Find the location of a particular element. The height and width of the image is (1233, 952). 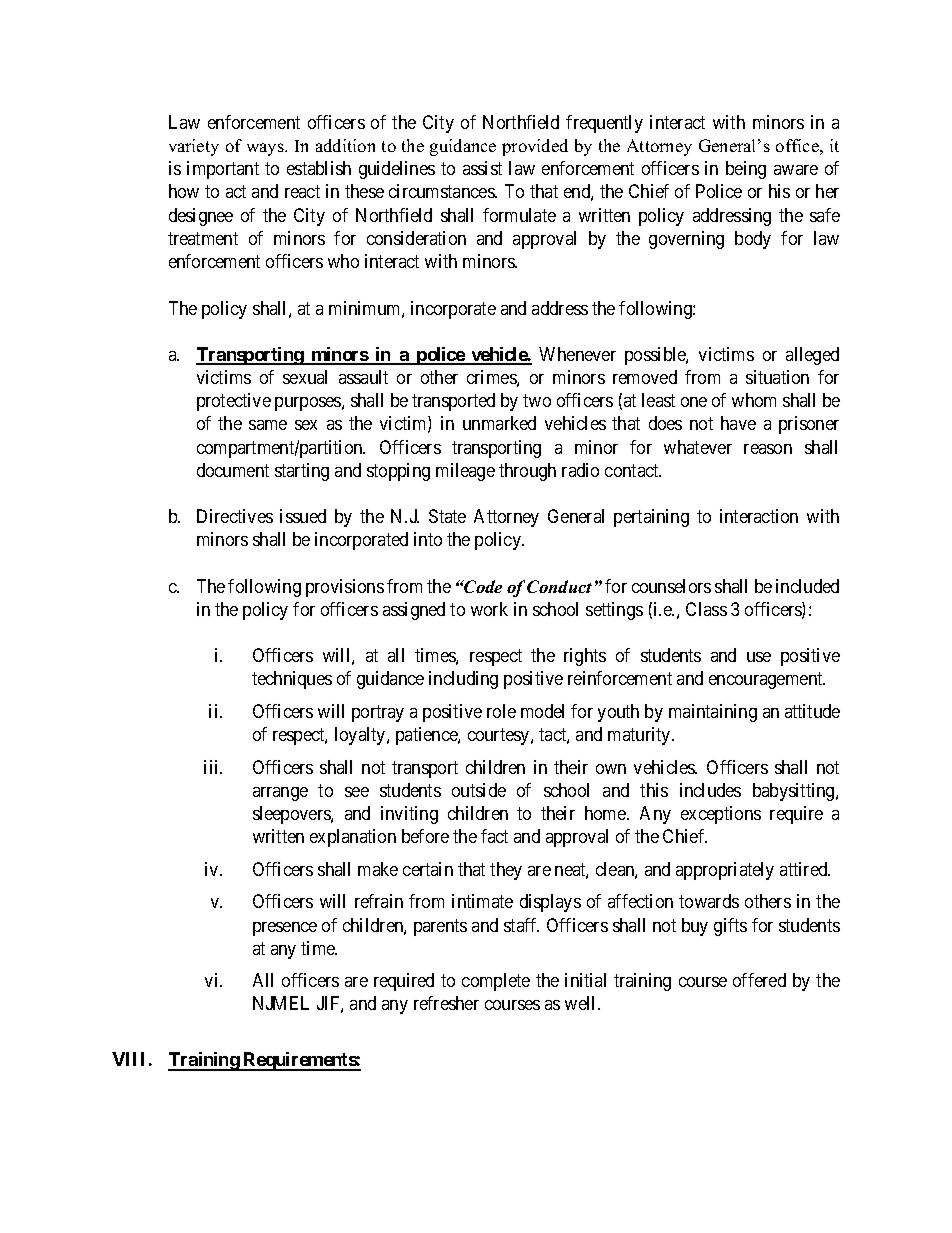

refresher is located at coordinates (446, 1003).
